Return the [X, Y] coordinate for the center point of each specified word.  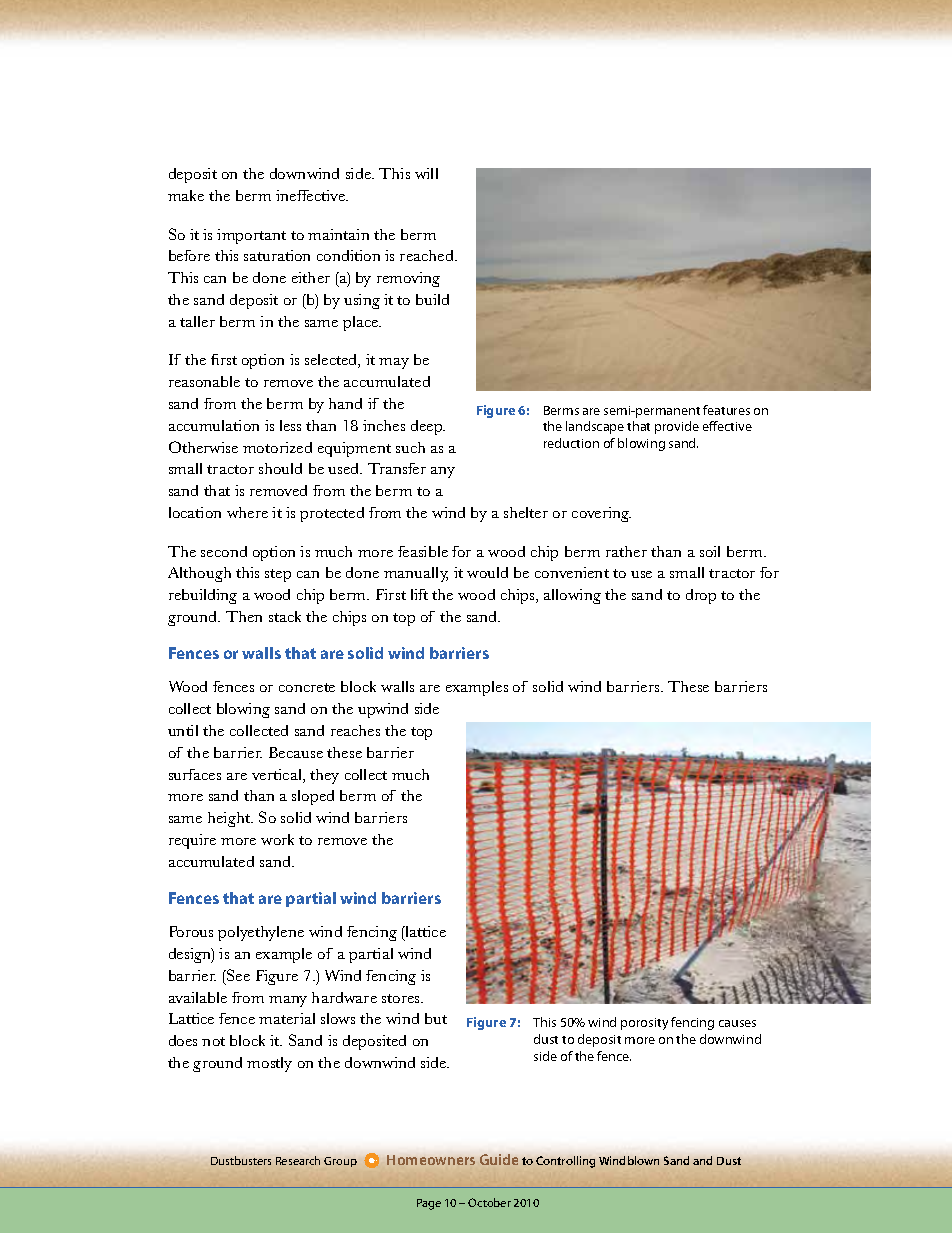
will [426, 173]
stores [402, 998]
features [726, 410]
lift [419, 594]
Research [298, 1160]
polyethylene [261, 933]
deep [428, 427]
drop [701, 596]
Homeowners [431, 1160]
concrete [307, 687]
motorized [277, 447]
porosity [644, 1024]
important [251, 236]
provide [677, 427]
